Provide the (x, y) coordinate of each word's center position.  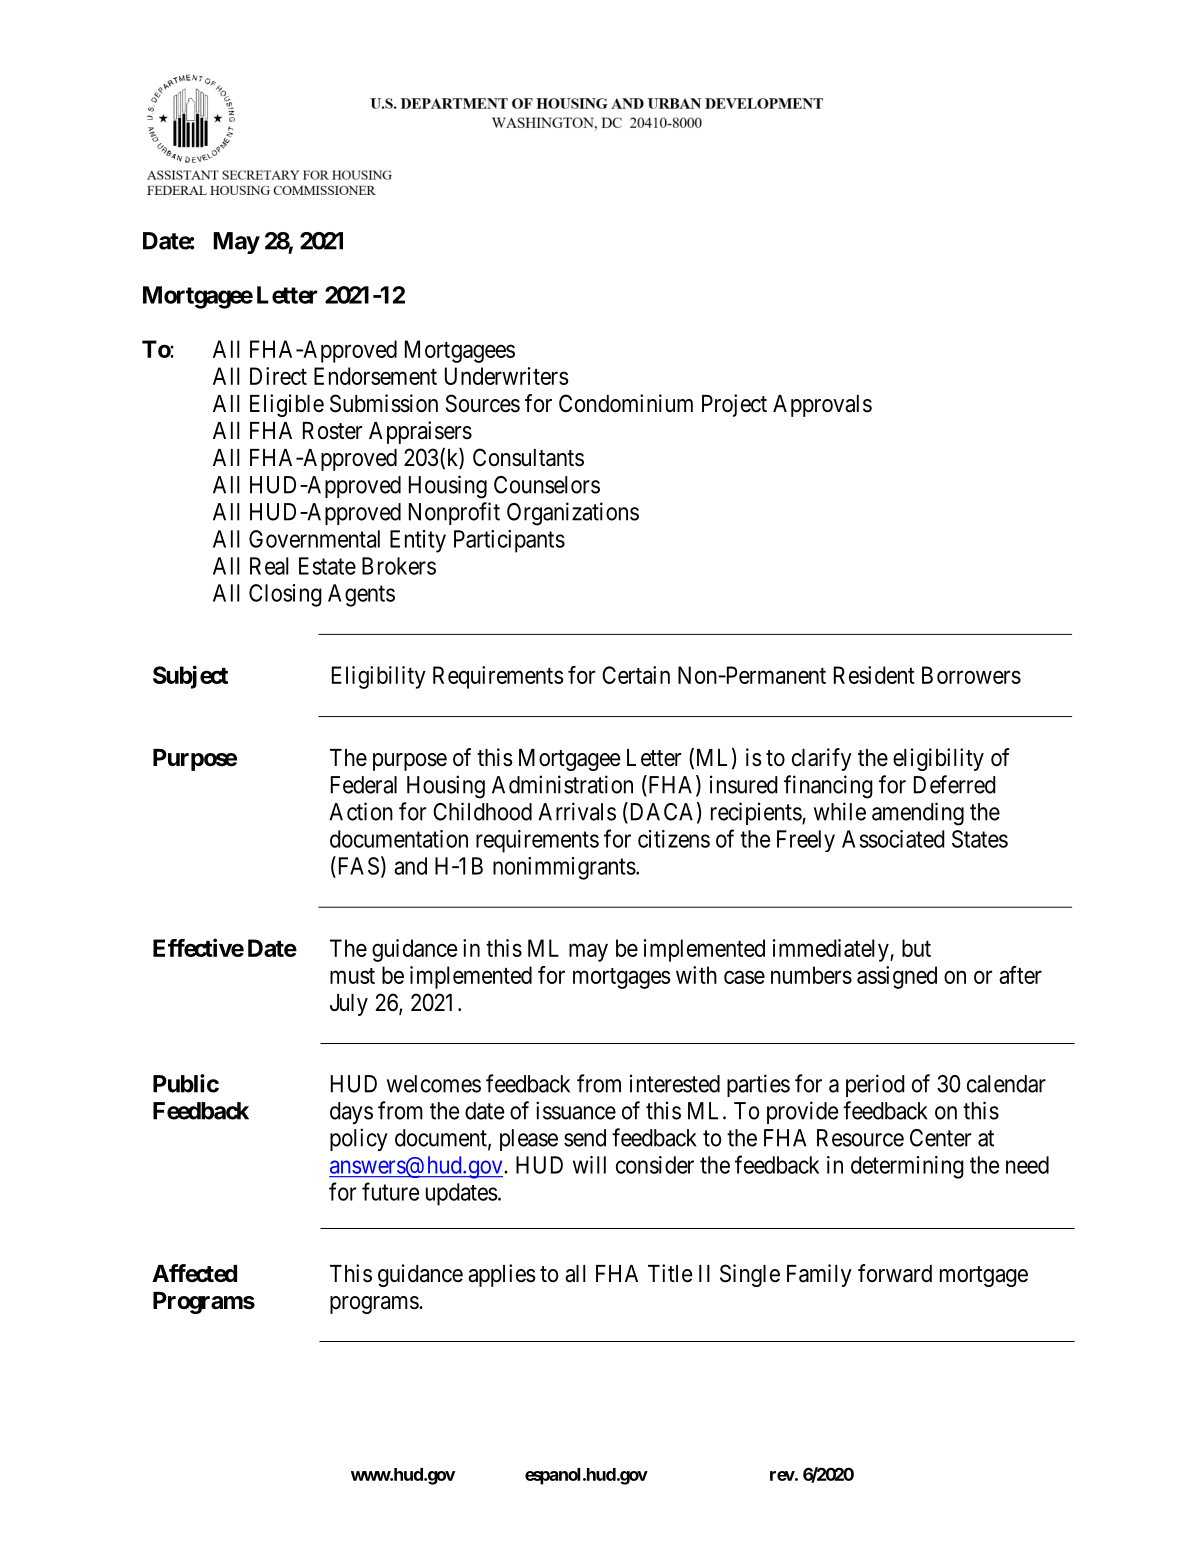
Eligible (287, 405)
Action (361, 811)
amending (918, 814)
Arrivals (577, 811)
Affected (194, 1273)
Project (734, 405)
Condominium (626, 403)
